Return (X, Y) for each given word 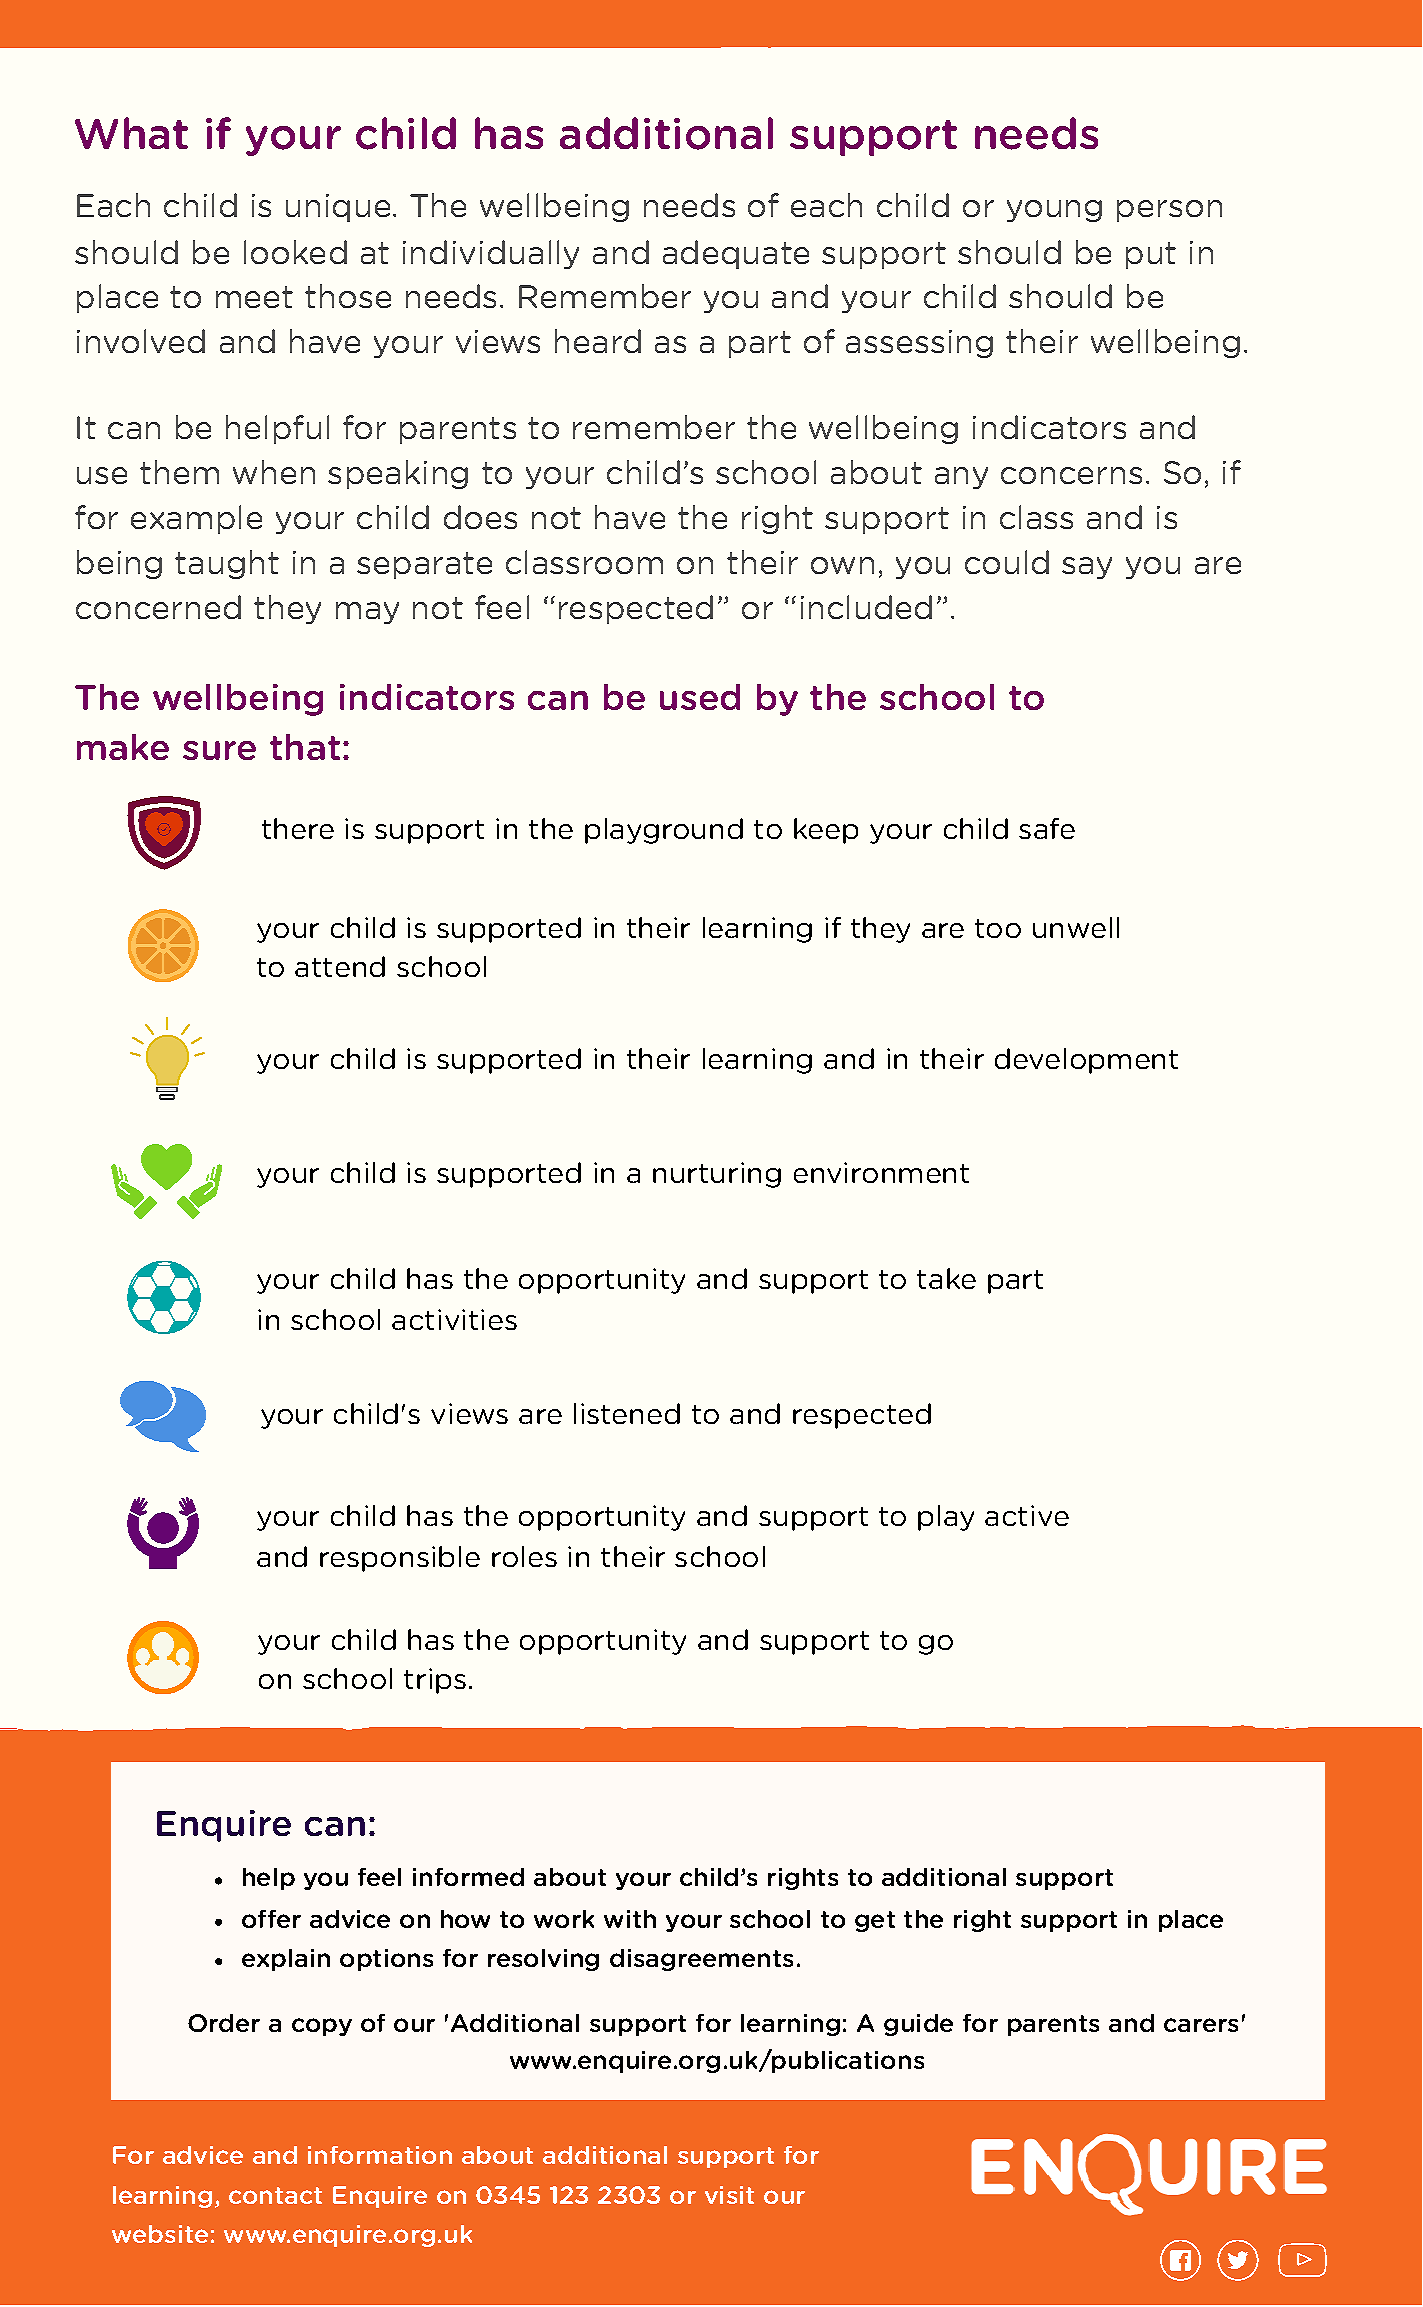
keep (826, 831)
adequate (736, 254)
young (1054, 211)
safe (1047, 828)
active (1027, 1515)
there (298, 828)
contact (275, 2195)
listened (627, 1413)
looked (295, 252)
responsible (400, 1559)
